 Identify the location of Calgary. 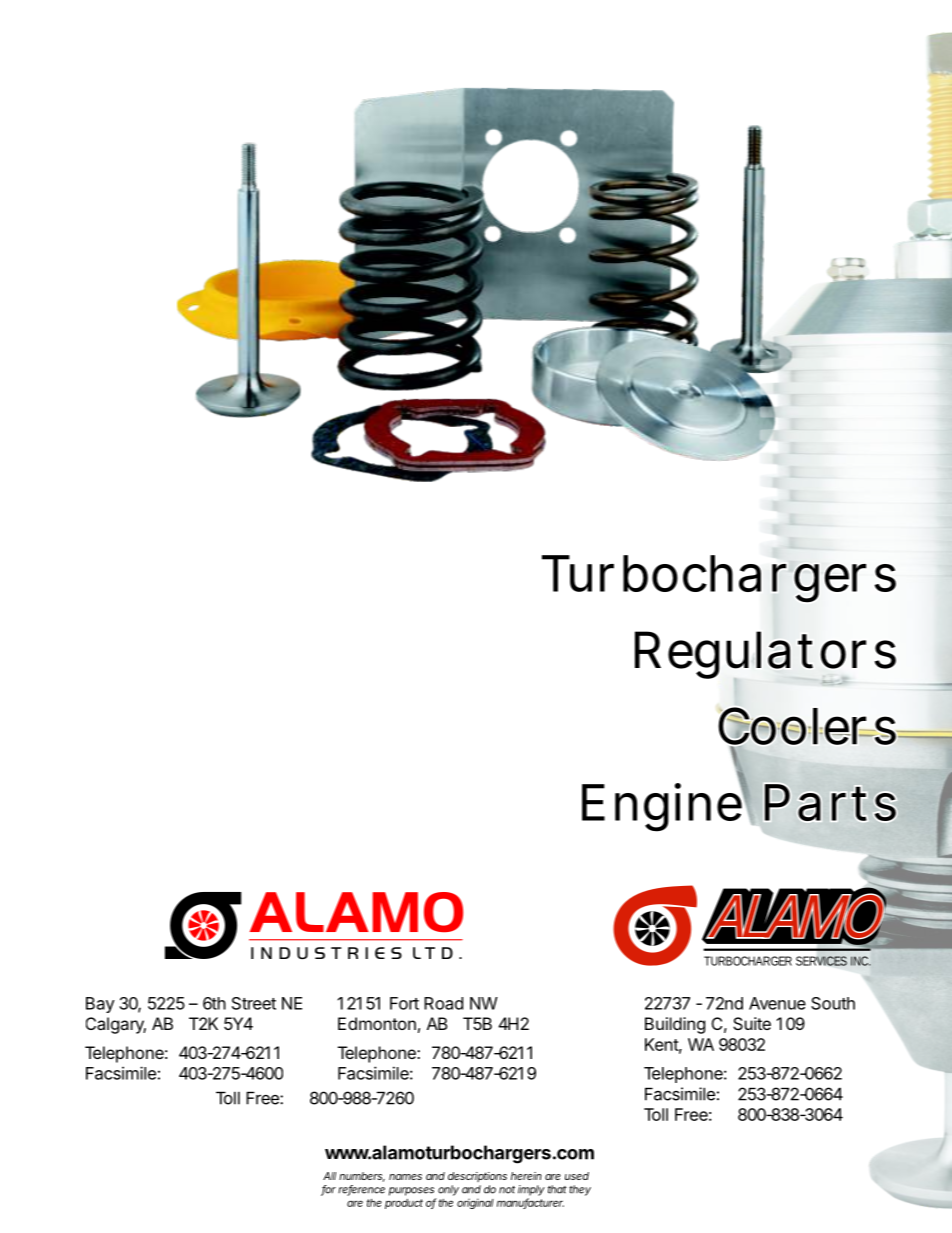
(116, 1025).
